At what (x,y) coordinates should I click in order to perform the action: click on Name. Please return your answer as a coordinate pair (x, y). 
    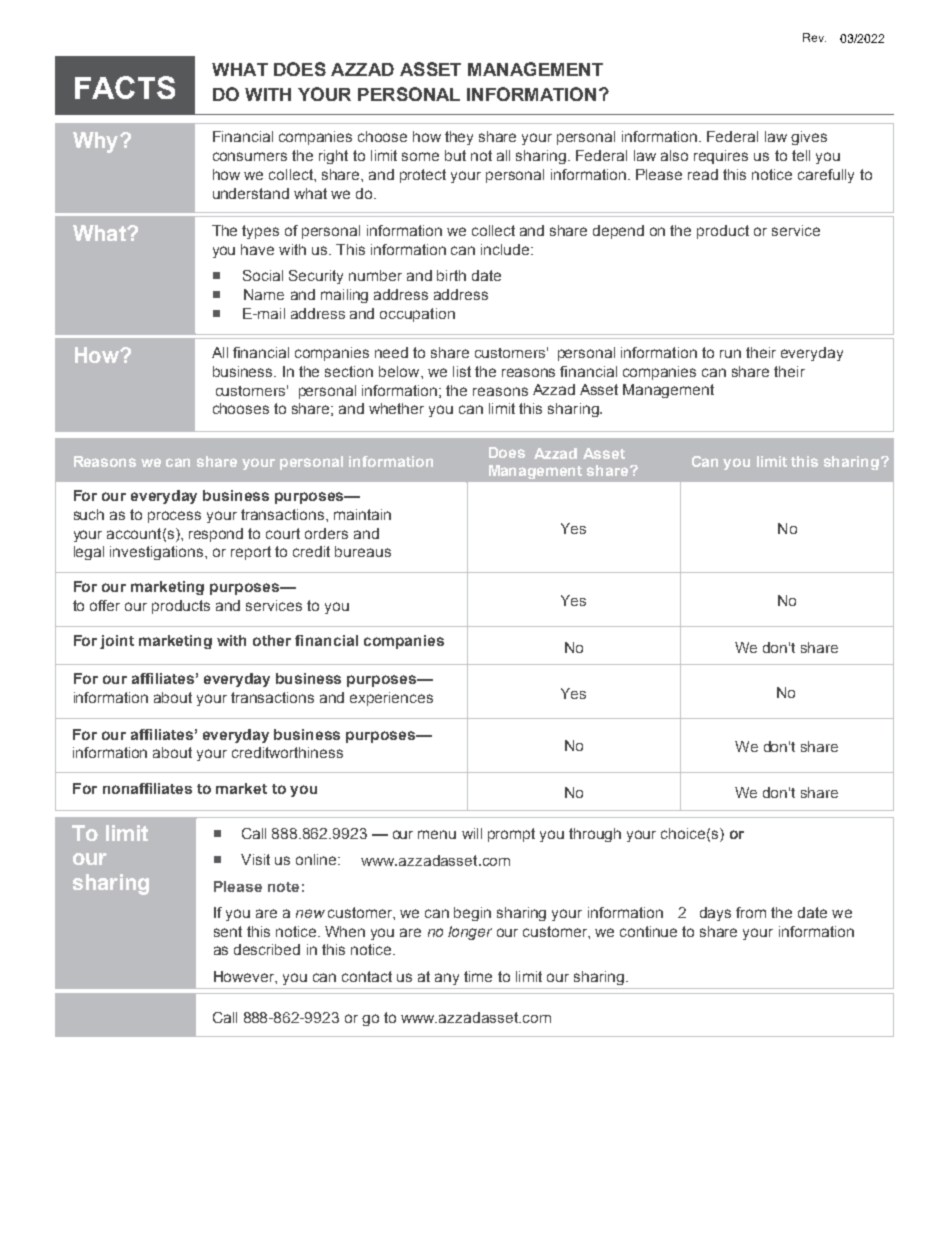
    Looking at the image, I should click on (264, 294).
